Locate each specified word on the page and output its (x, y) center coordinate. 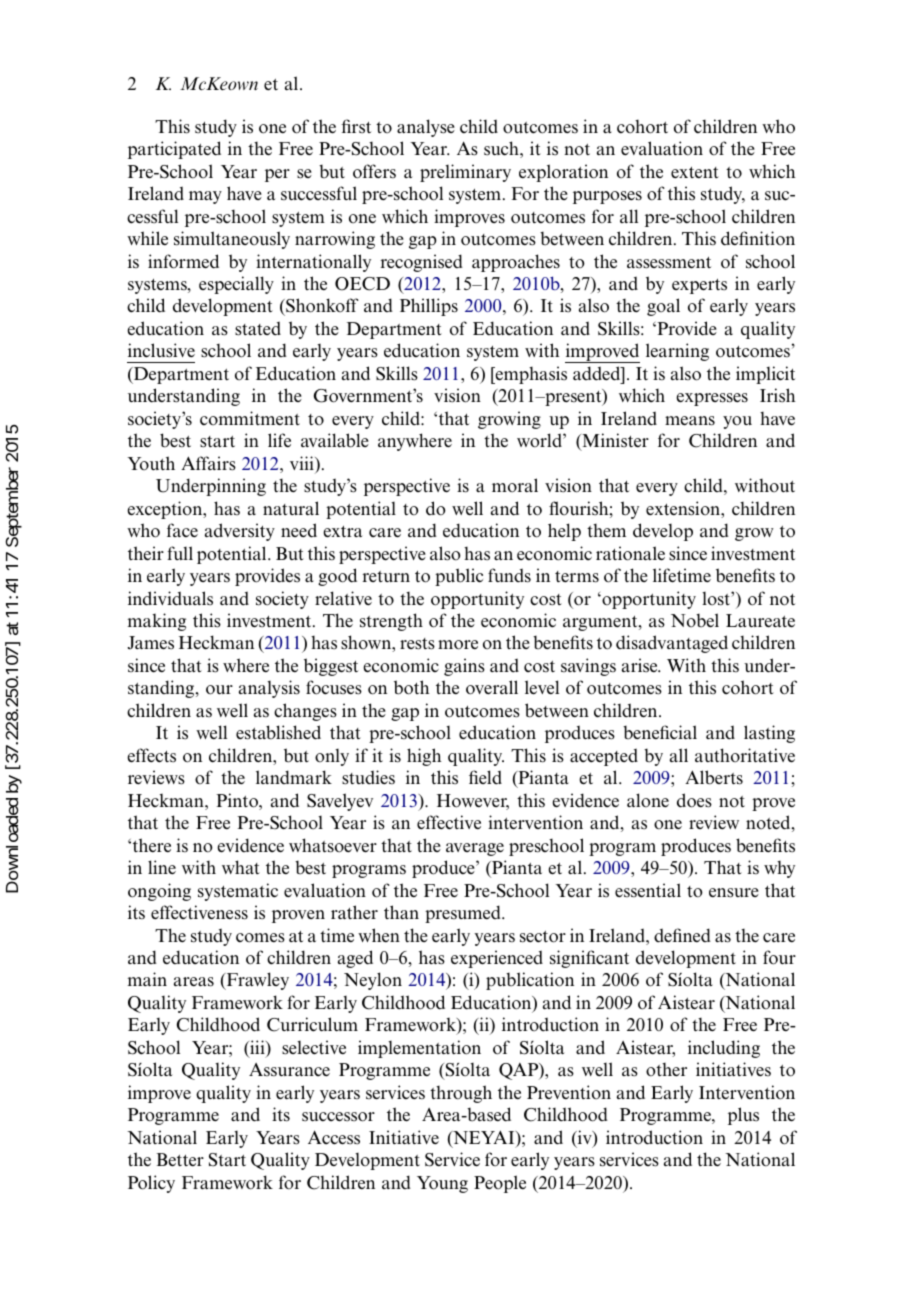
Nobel (695, 620)
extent (695, 173)
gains (464, 667)
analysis (269, 689)
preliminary (465, 173)
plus (743, 1116)
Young (442, 1184)
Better (180, 1160)
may (205, 197)
